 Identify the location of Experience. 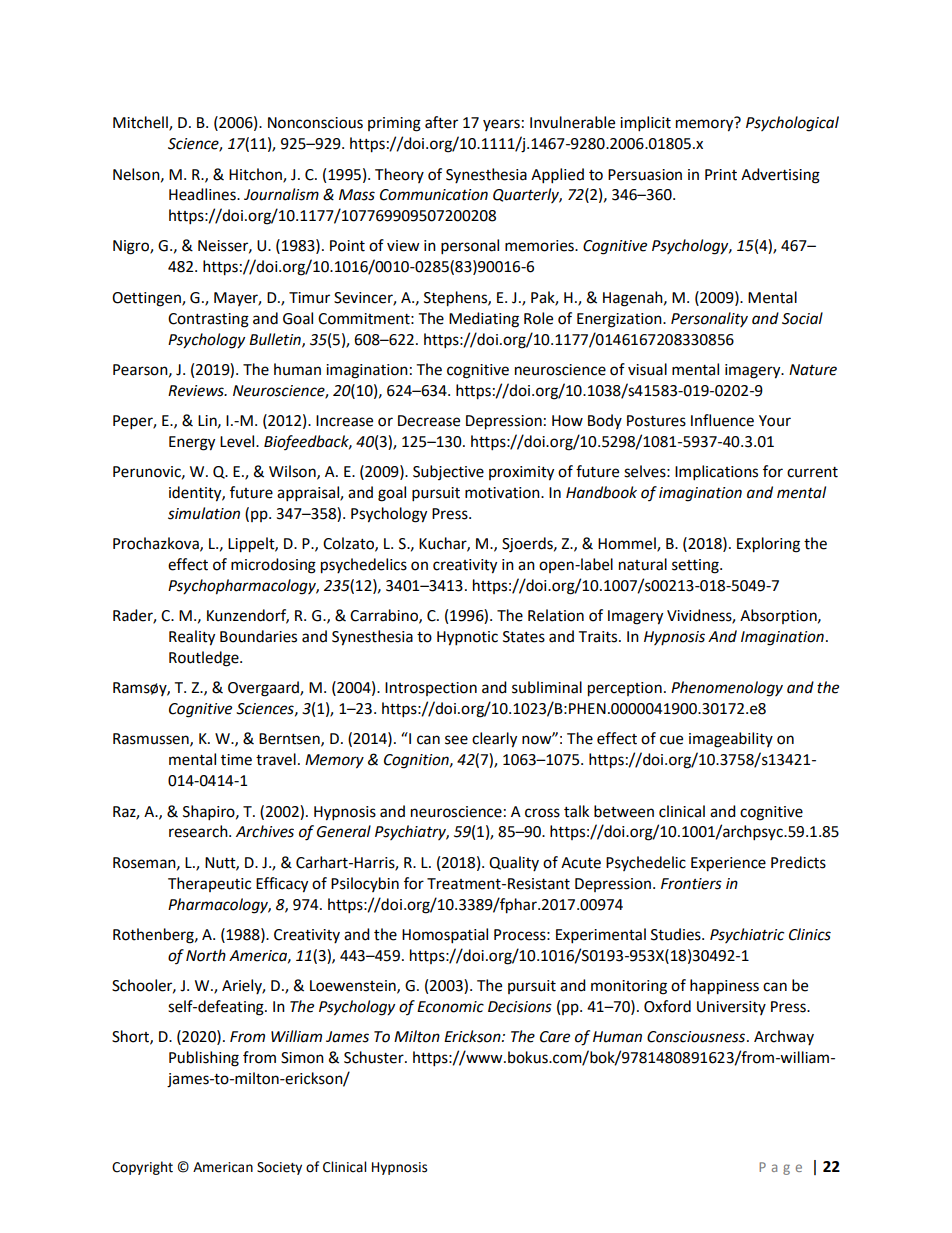
(728, 864).
